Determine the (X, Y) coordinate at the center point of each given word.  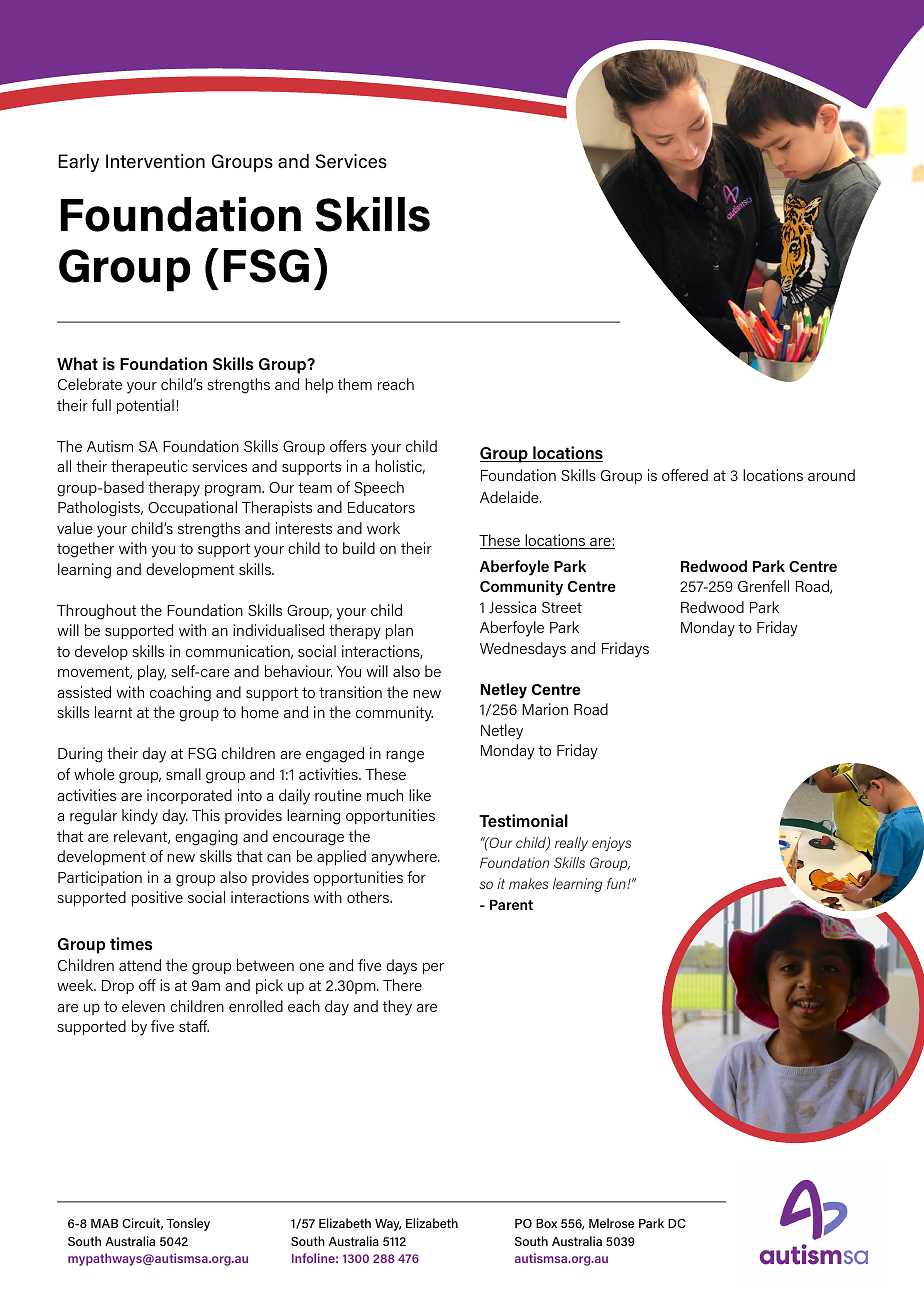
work (383, 528)
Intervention (155, 161)
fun (617, 883)
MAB (104, 1223)
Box (546, 1223)
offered (685, 475)
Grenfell (763, 586)
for (416, 877)
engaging (206, 838)
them (355, 384)
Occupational (192, 508)
